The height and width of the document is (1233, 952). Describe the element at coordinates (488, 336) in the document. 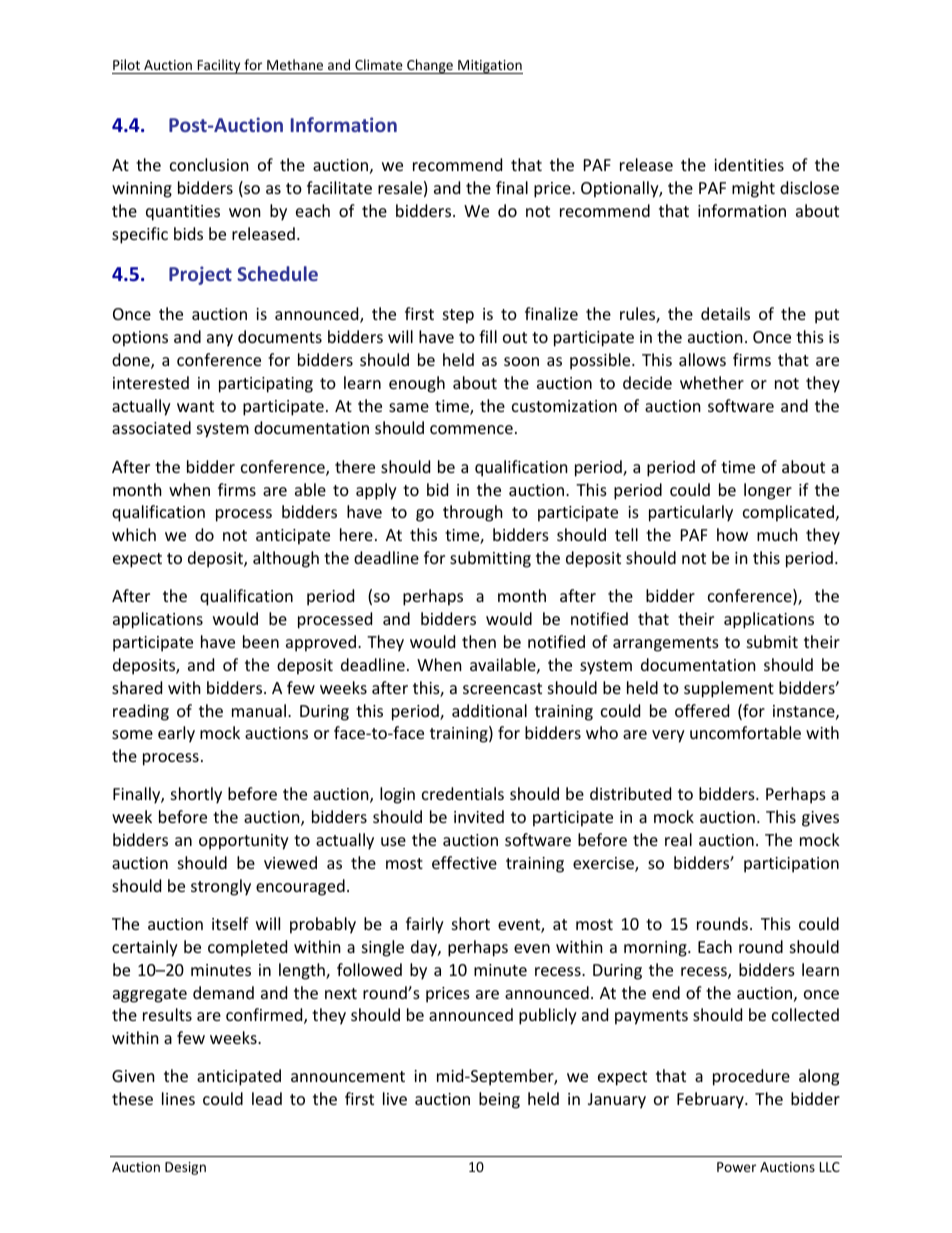

I see `fill` at that location.
